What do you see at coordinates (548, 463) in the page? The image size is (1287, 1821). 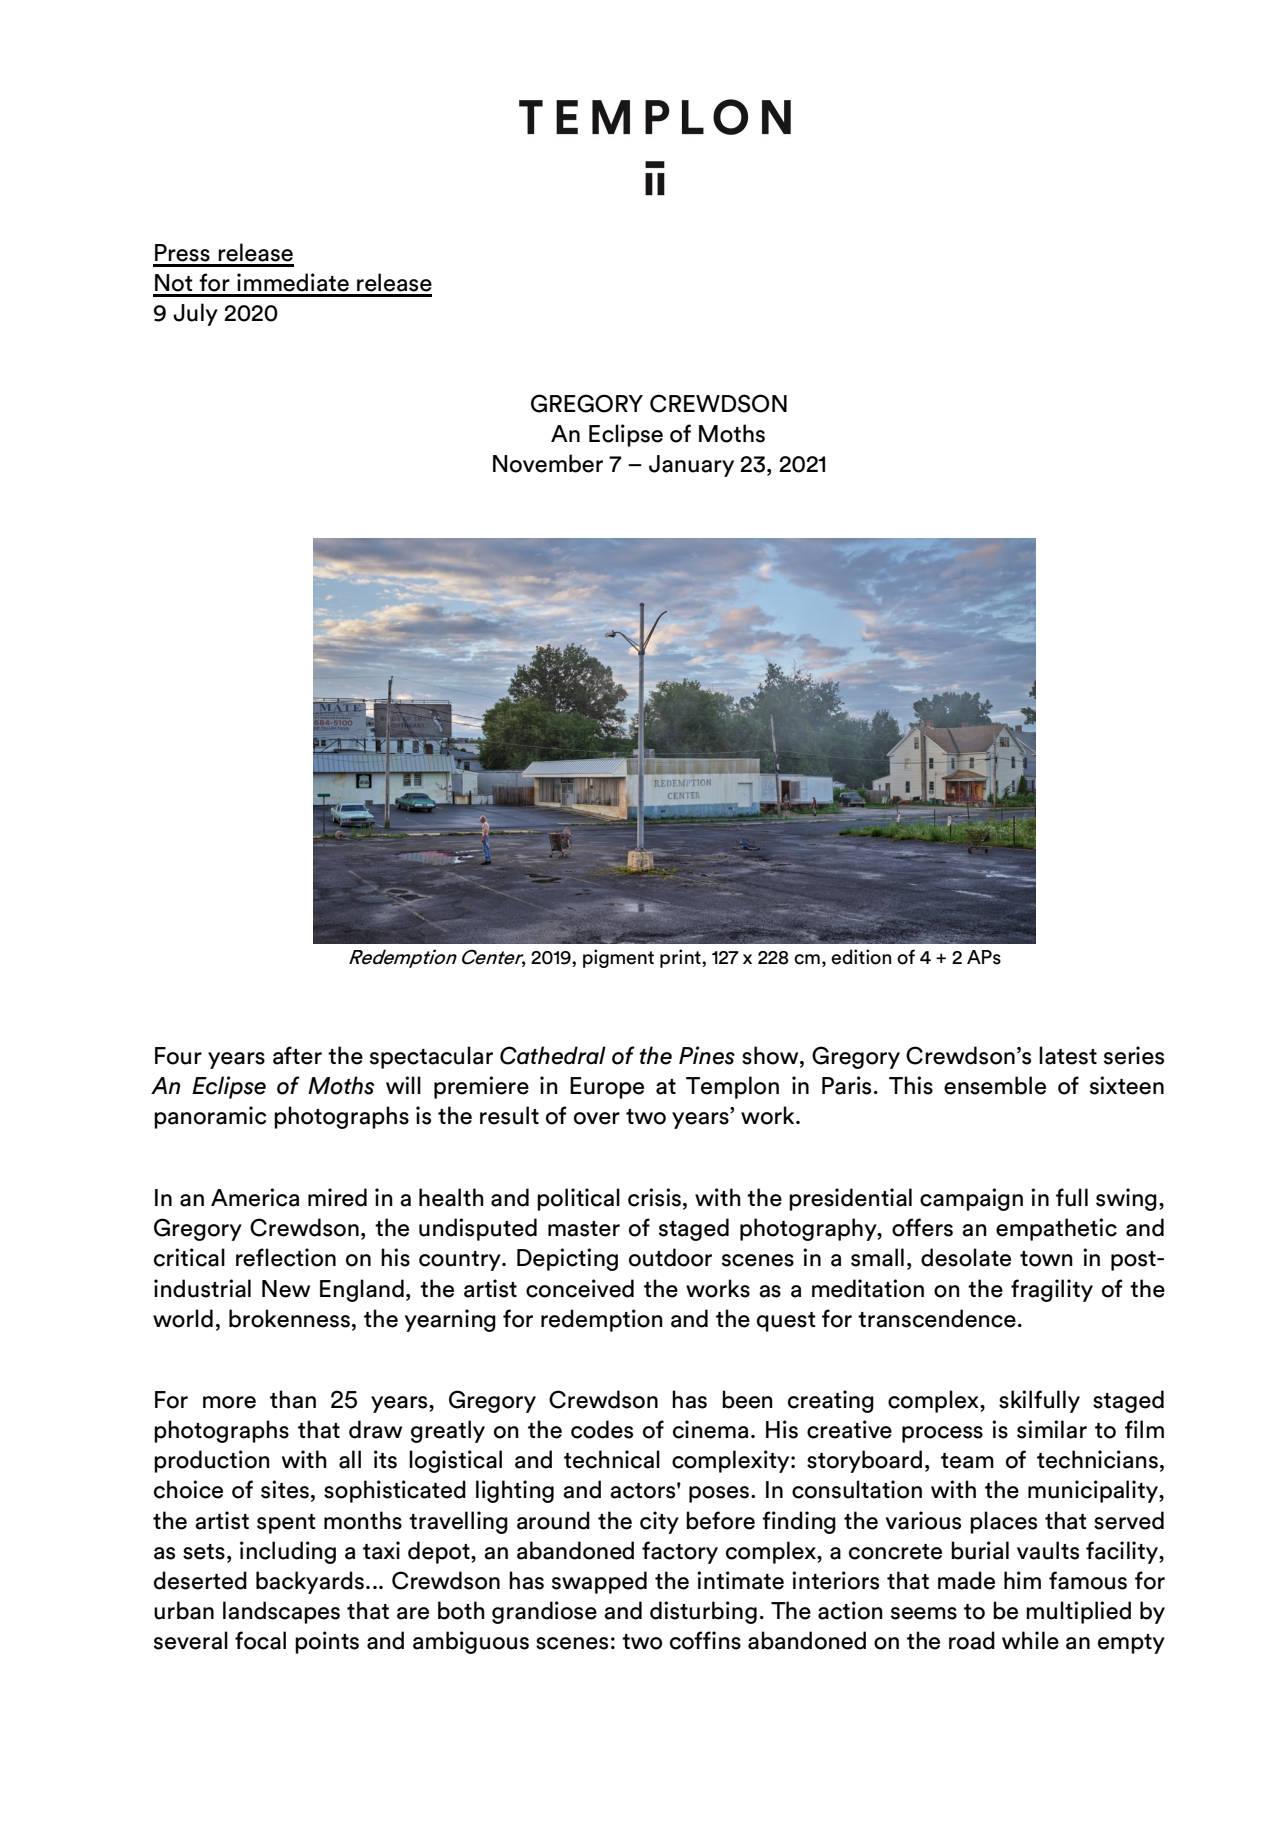 I see `November` at bounding box center [548, 463].
